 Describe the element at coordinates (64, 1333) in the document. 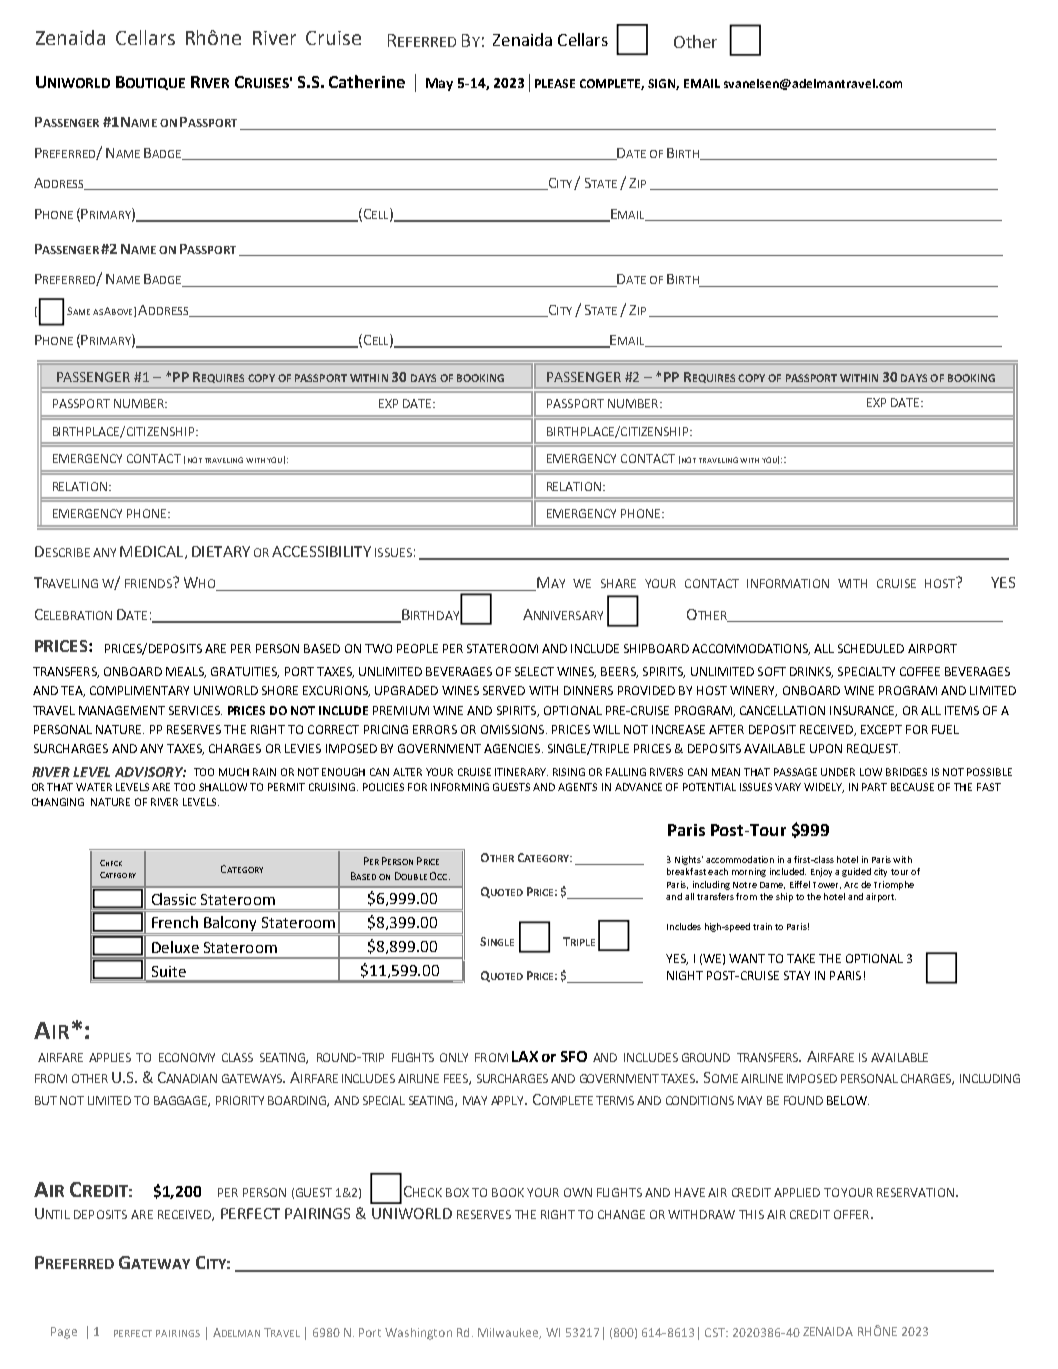

I see `Page` at that location.
